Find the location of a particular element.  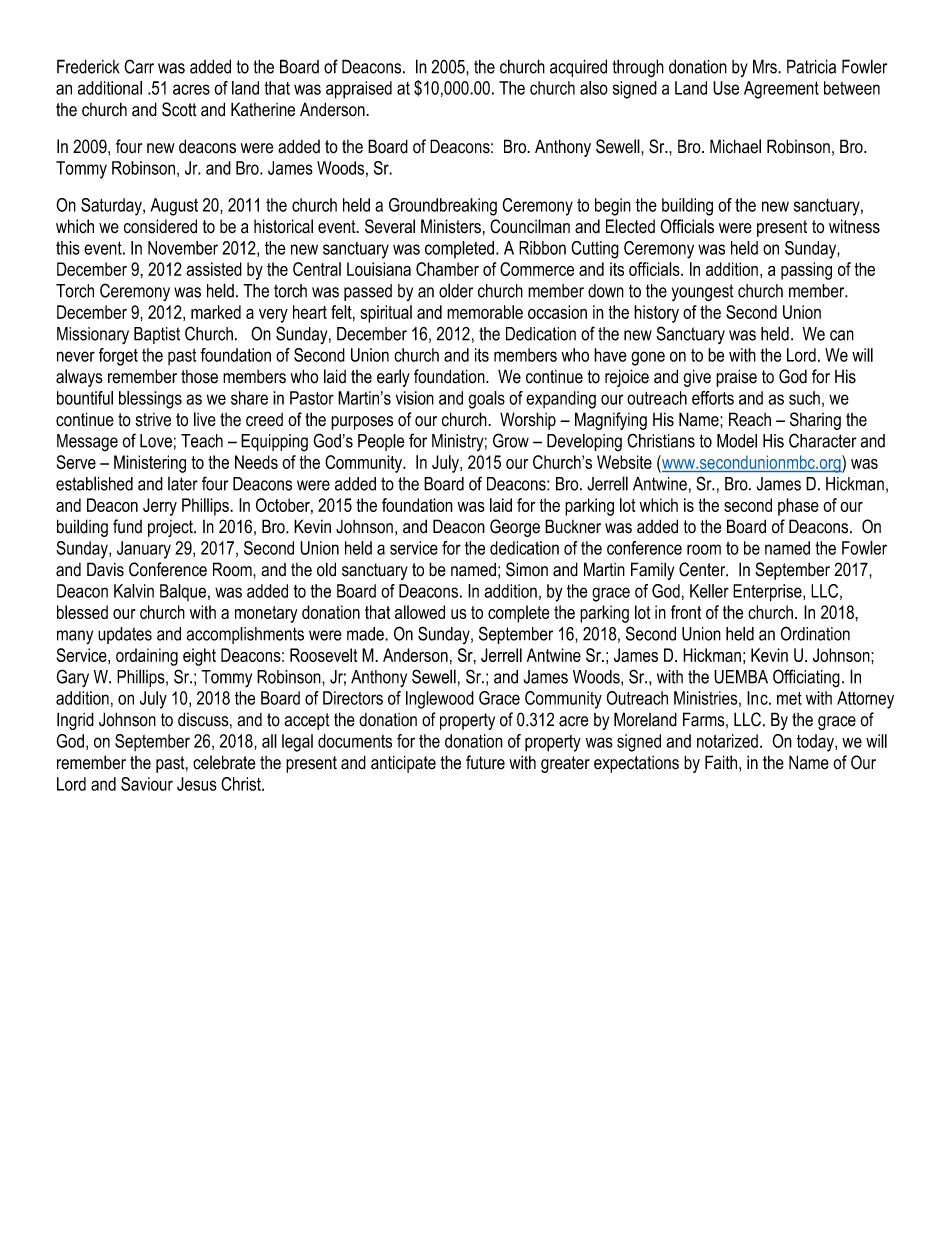

Saviour is located at coordinates (147, 784).
